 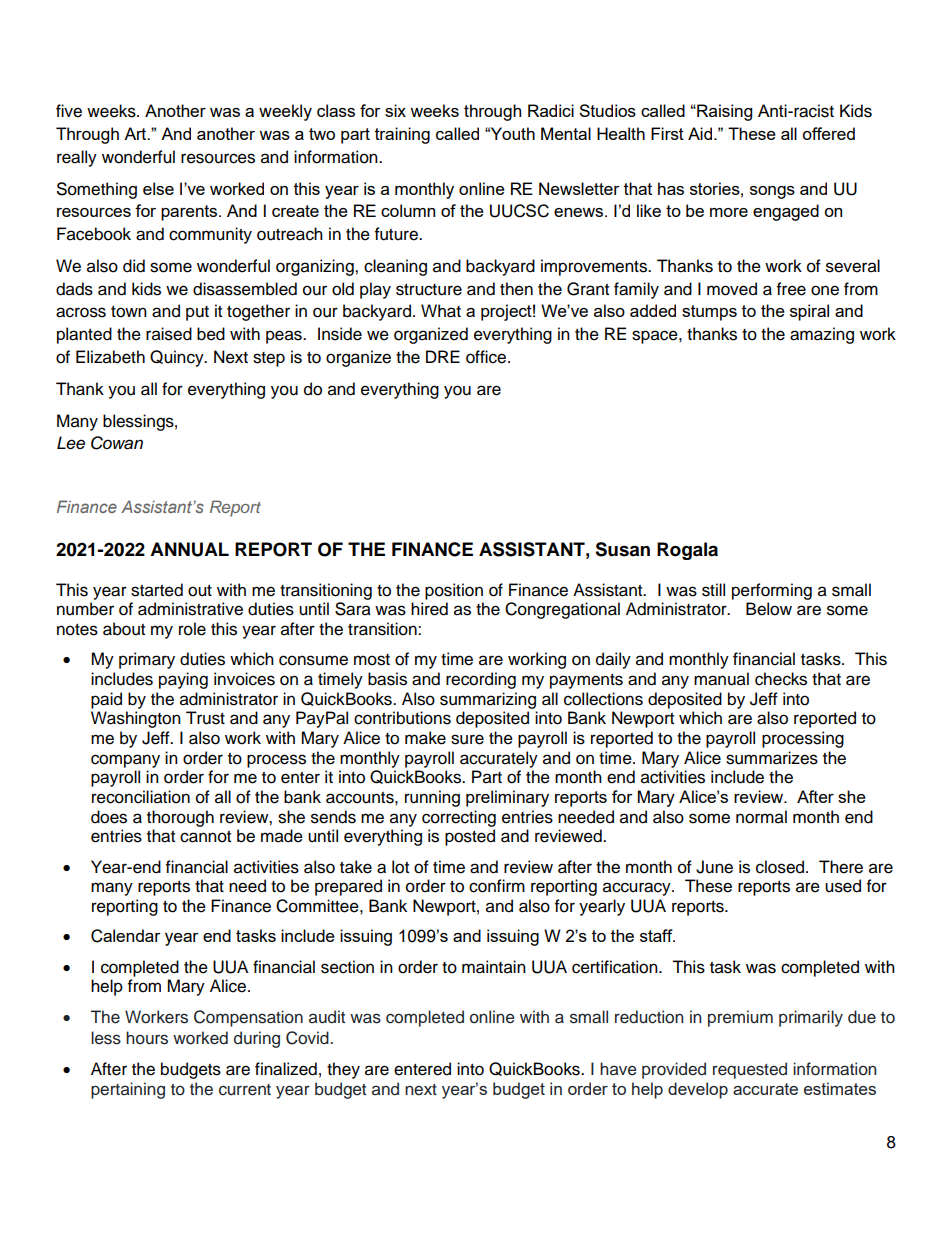 I want to click on started, so click(x=157, y=590).
